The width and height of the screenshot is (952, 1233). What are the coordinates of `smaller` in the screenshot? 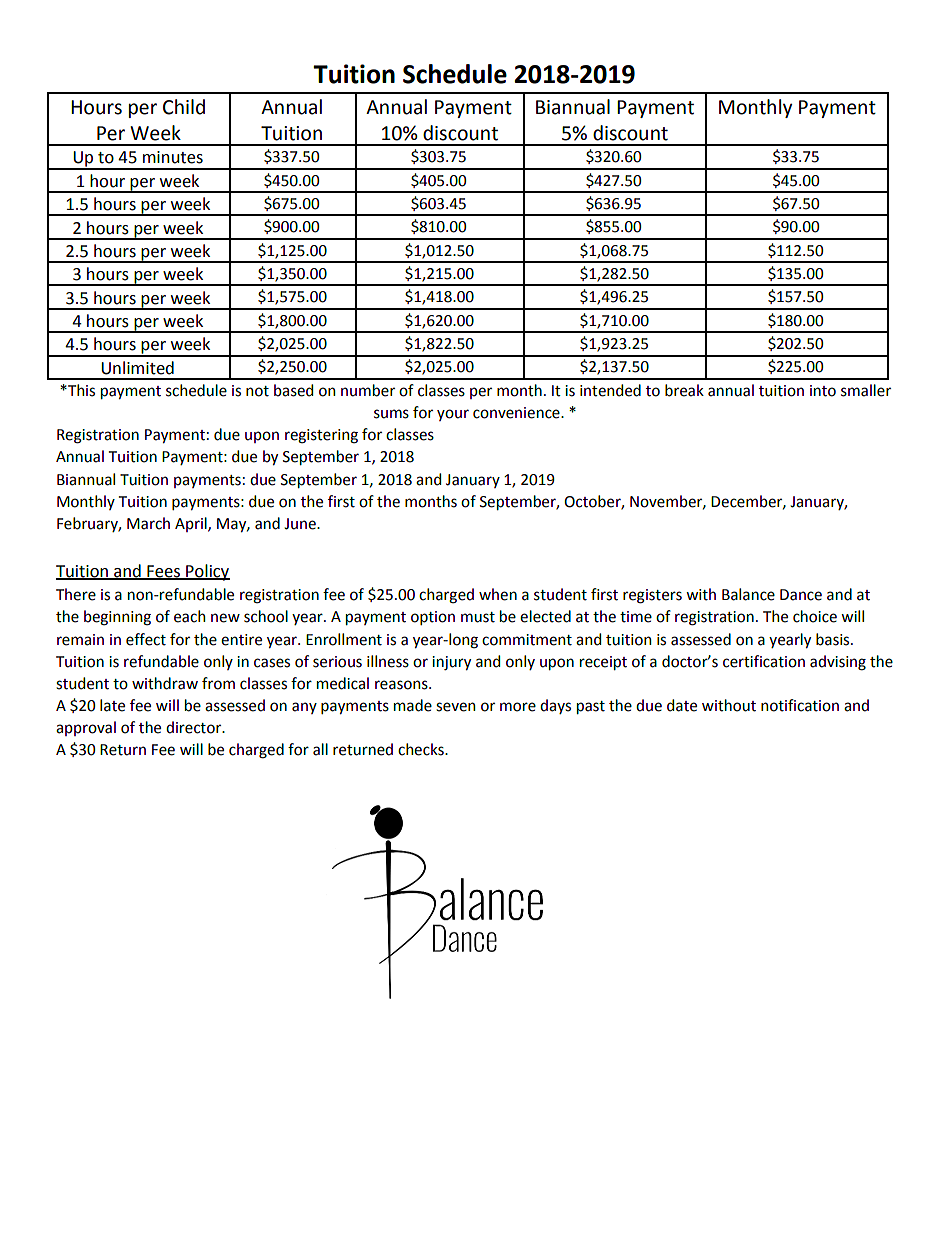 It's located at (866, 390).
